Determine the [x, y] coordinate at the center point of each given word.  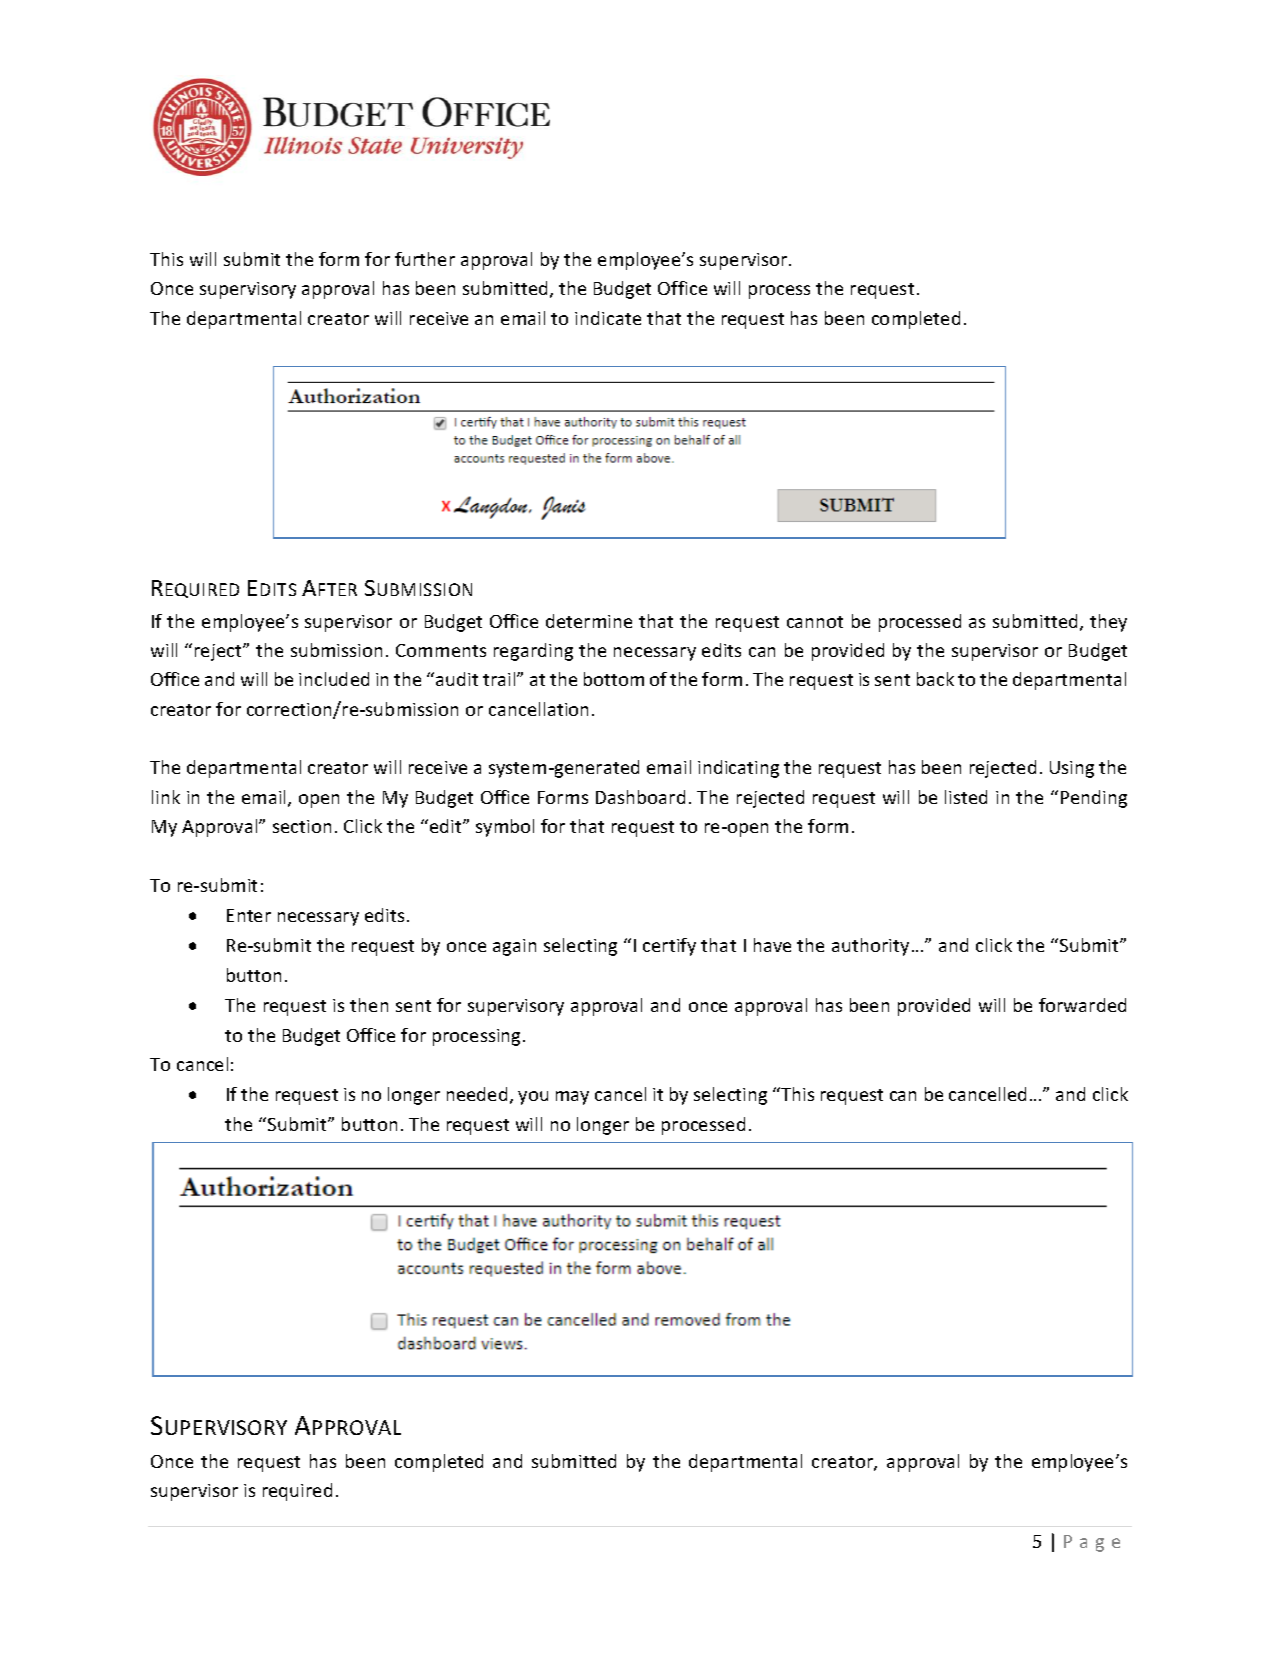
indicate [608, 318]
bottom [614, 679]
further [425, 259]
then [369, 1005]
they [1108, 623]
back [935, 679]
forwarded [1082, 1005]
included [334, 679]
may [572, 1098]
